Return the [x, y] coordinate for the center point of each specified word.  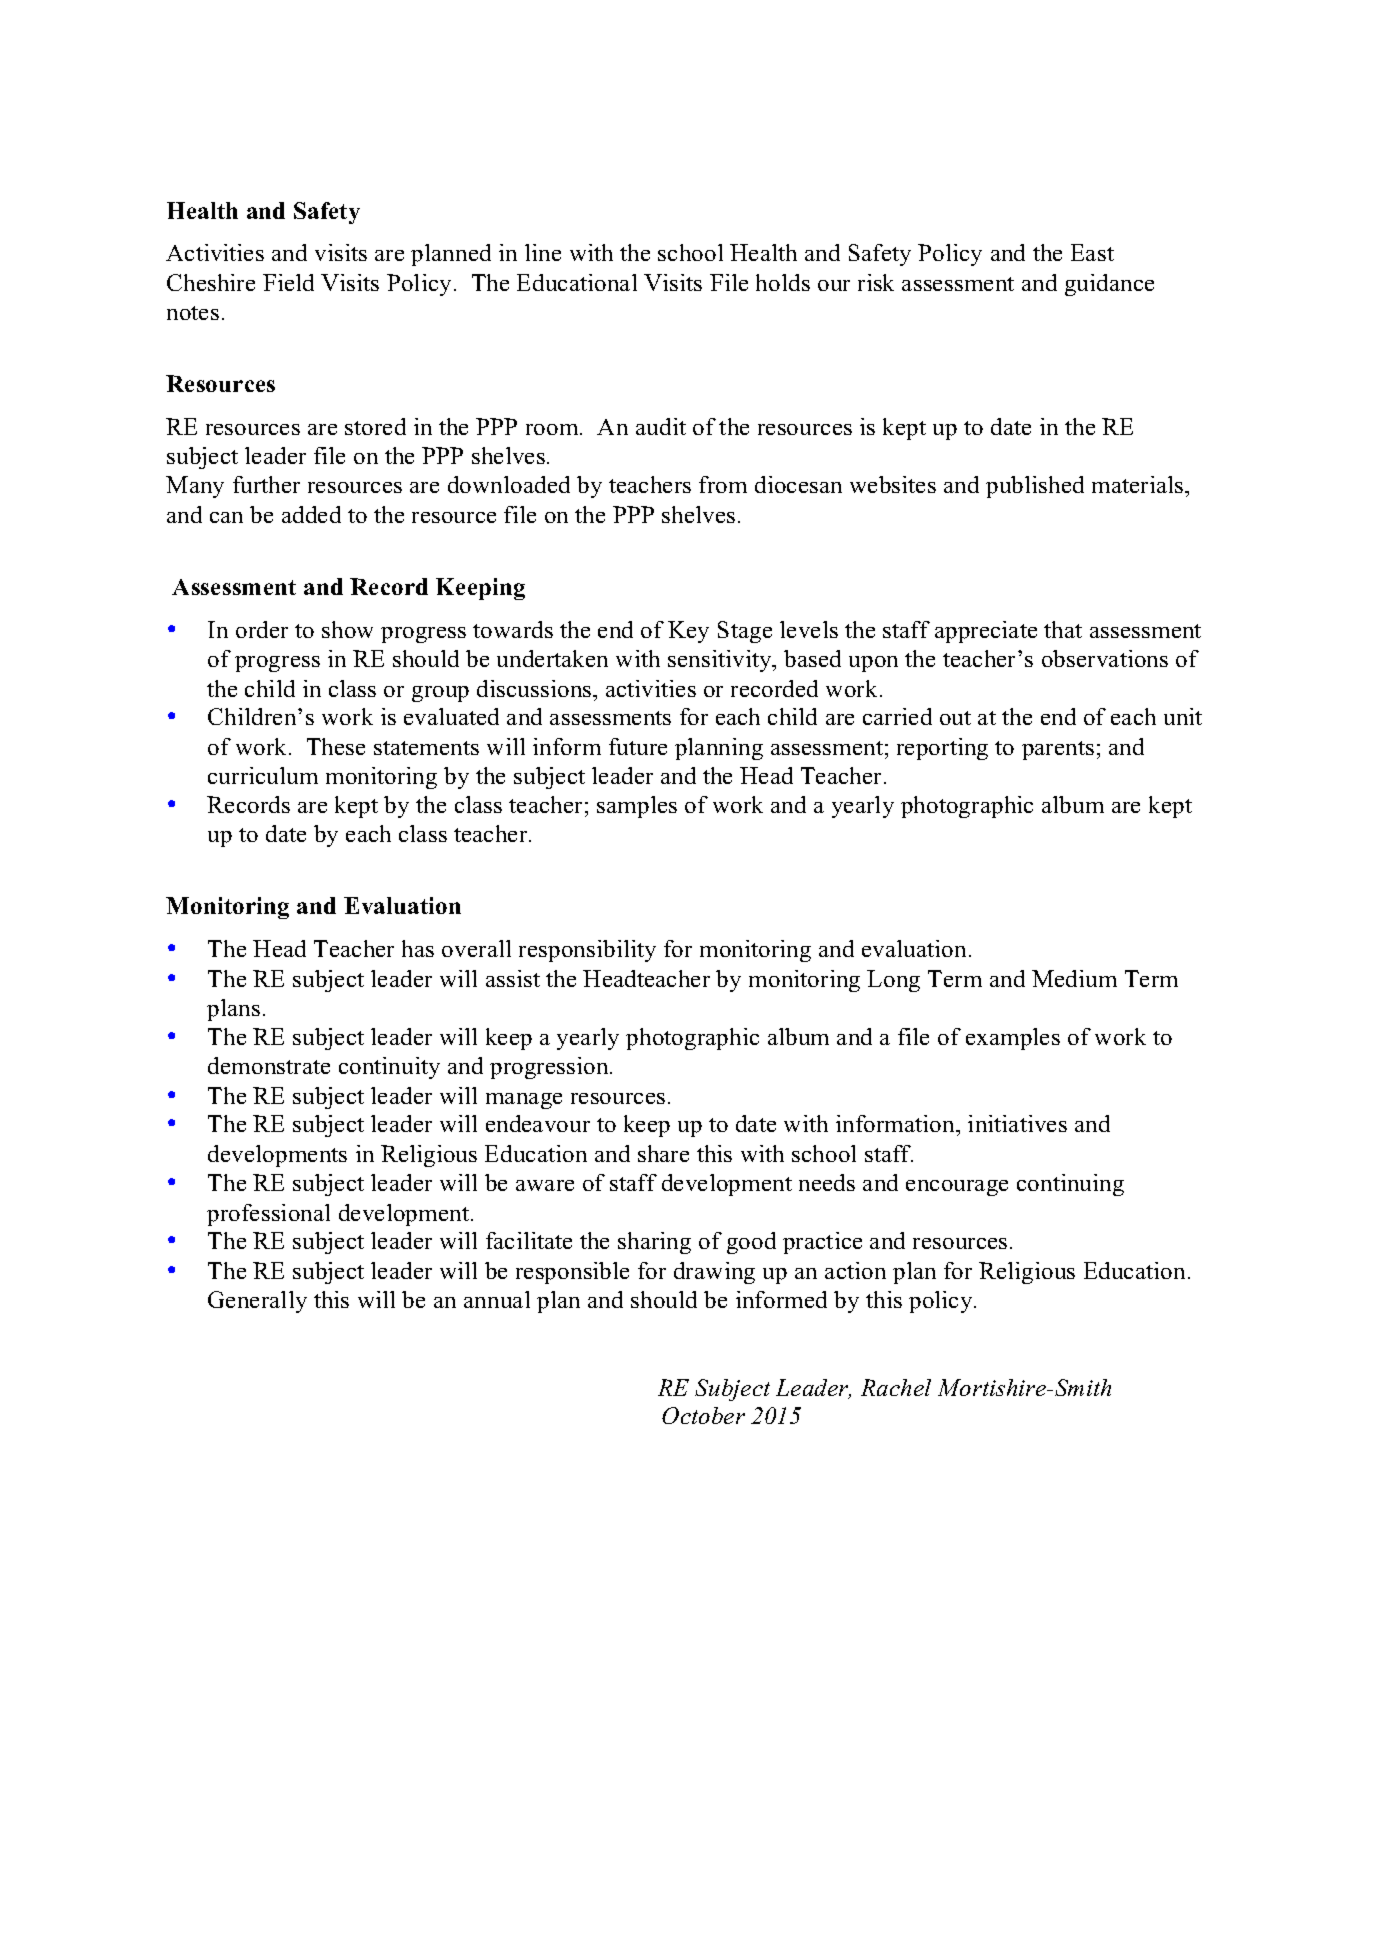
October [703, 1415]
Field [288, 282]
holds [783, 282]
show [347, 629]
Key [688, 632]
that [1063, 629]
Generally [257, 1302]
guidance [1109, 285]
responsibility [587, 951]
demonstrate [269, 1065]
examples [1013, 1039]
